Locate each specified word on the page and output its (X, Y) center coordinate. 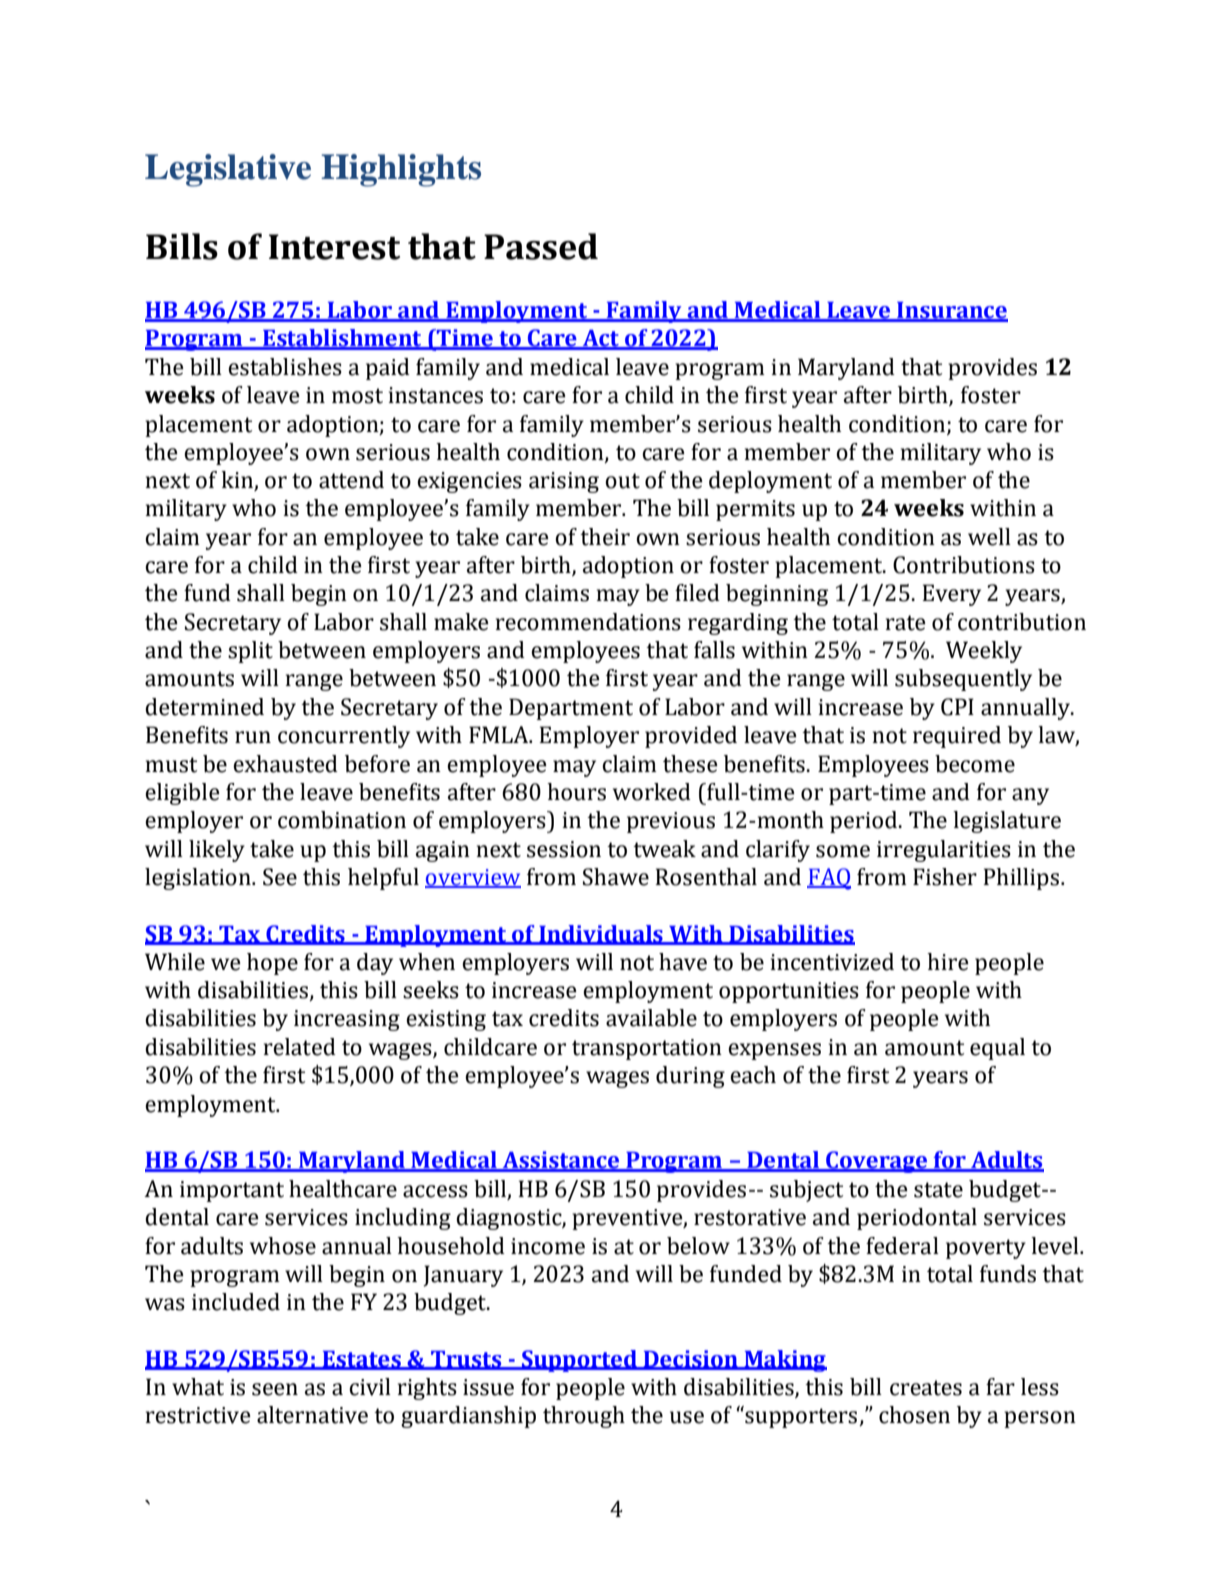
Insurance (951, 311)
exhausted (285, 764)
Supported (579, 1361)
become (975, 764)
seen (275, 1389)
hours (576, 792)
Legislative (228, 170)
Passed (541, 246)
